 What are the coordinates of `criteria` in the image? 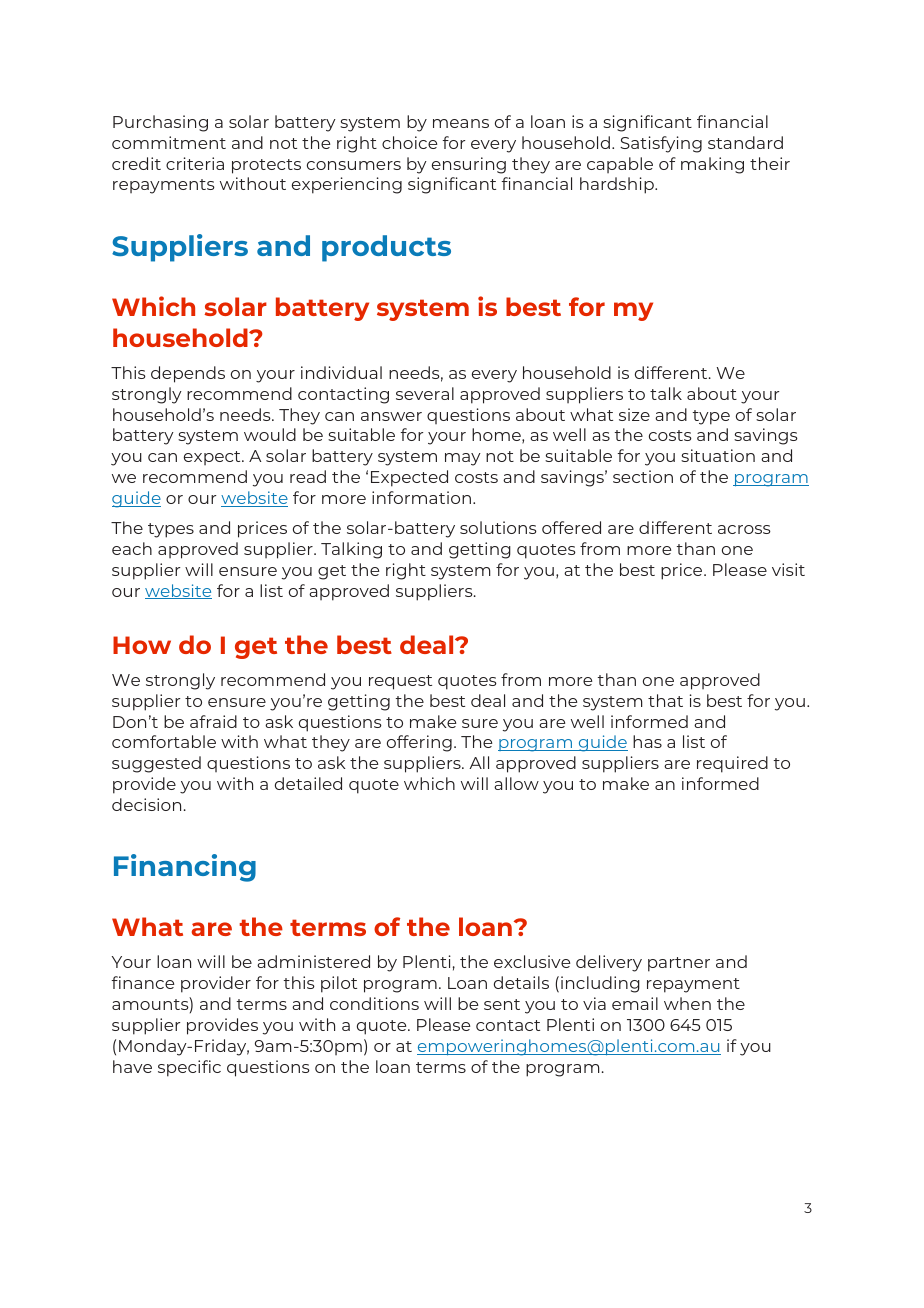 It's located at (195, 163).
